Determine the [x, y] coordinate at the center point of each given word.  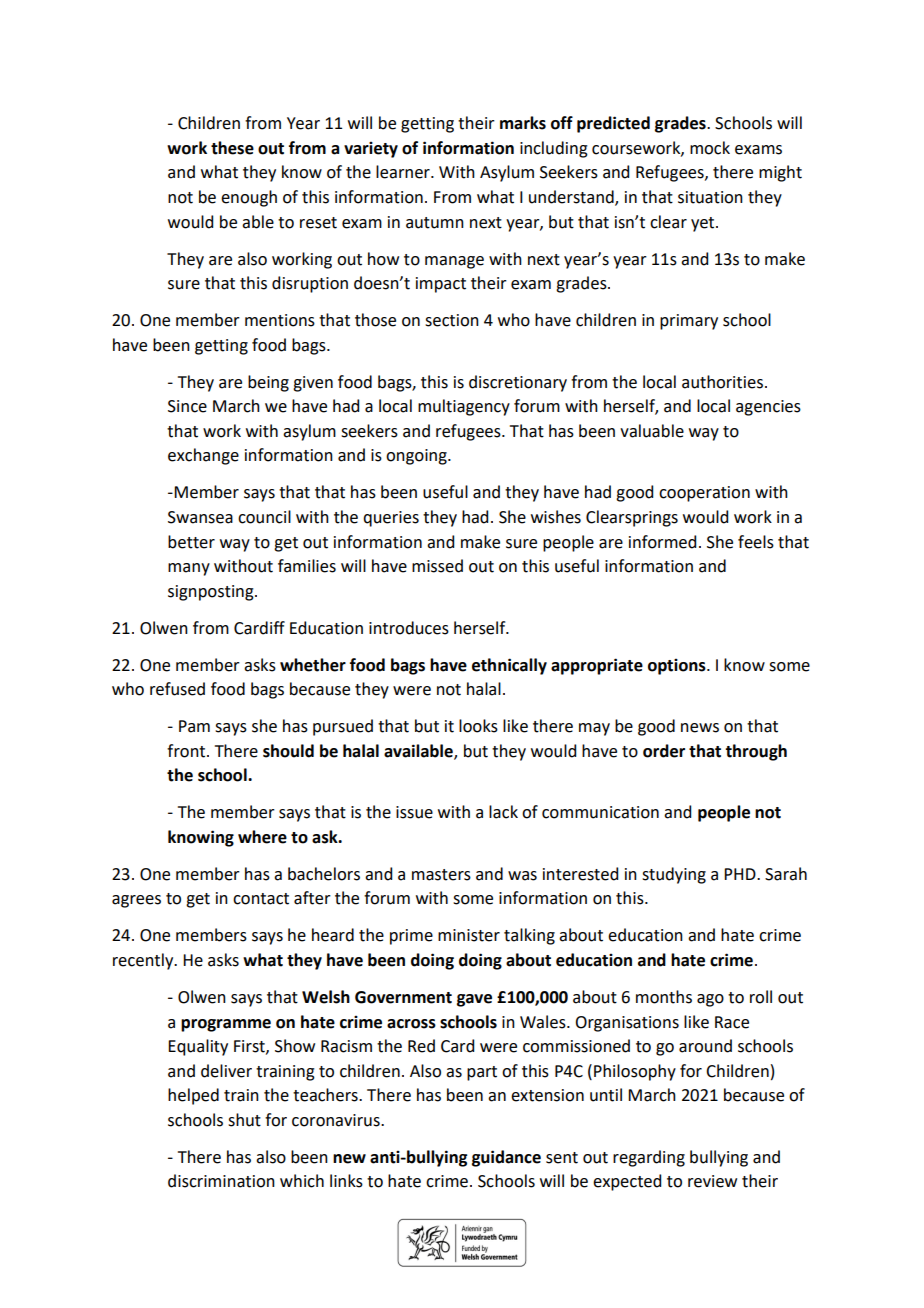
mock [710, 148]
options [678, 667]
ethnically [509, 666]
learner [404, 172]
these [232, 148]
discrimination [221, 1181]
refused [177, 689]
